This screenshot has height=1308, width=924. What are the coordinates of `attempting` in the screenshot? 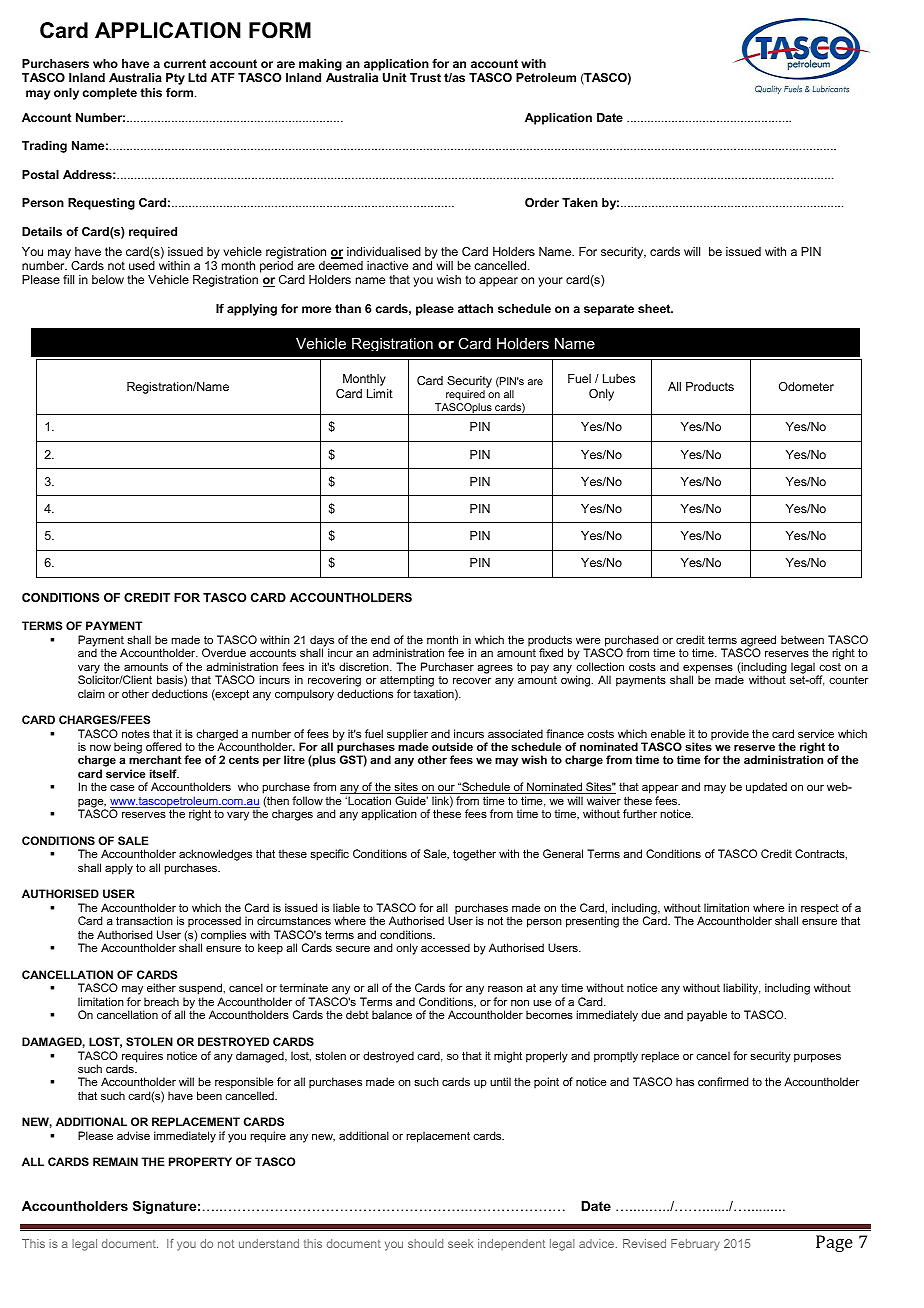 It's located at (407, 682).
